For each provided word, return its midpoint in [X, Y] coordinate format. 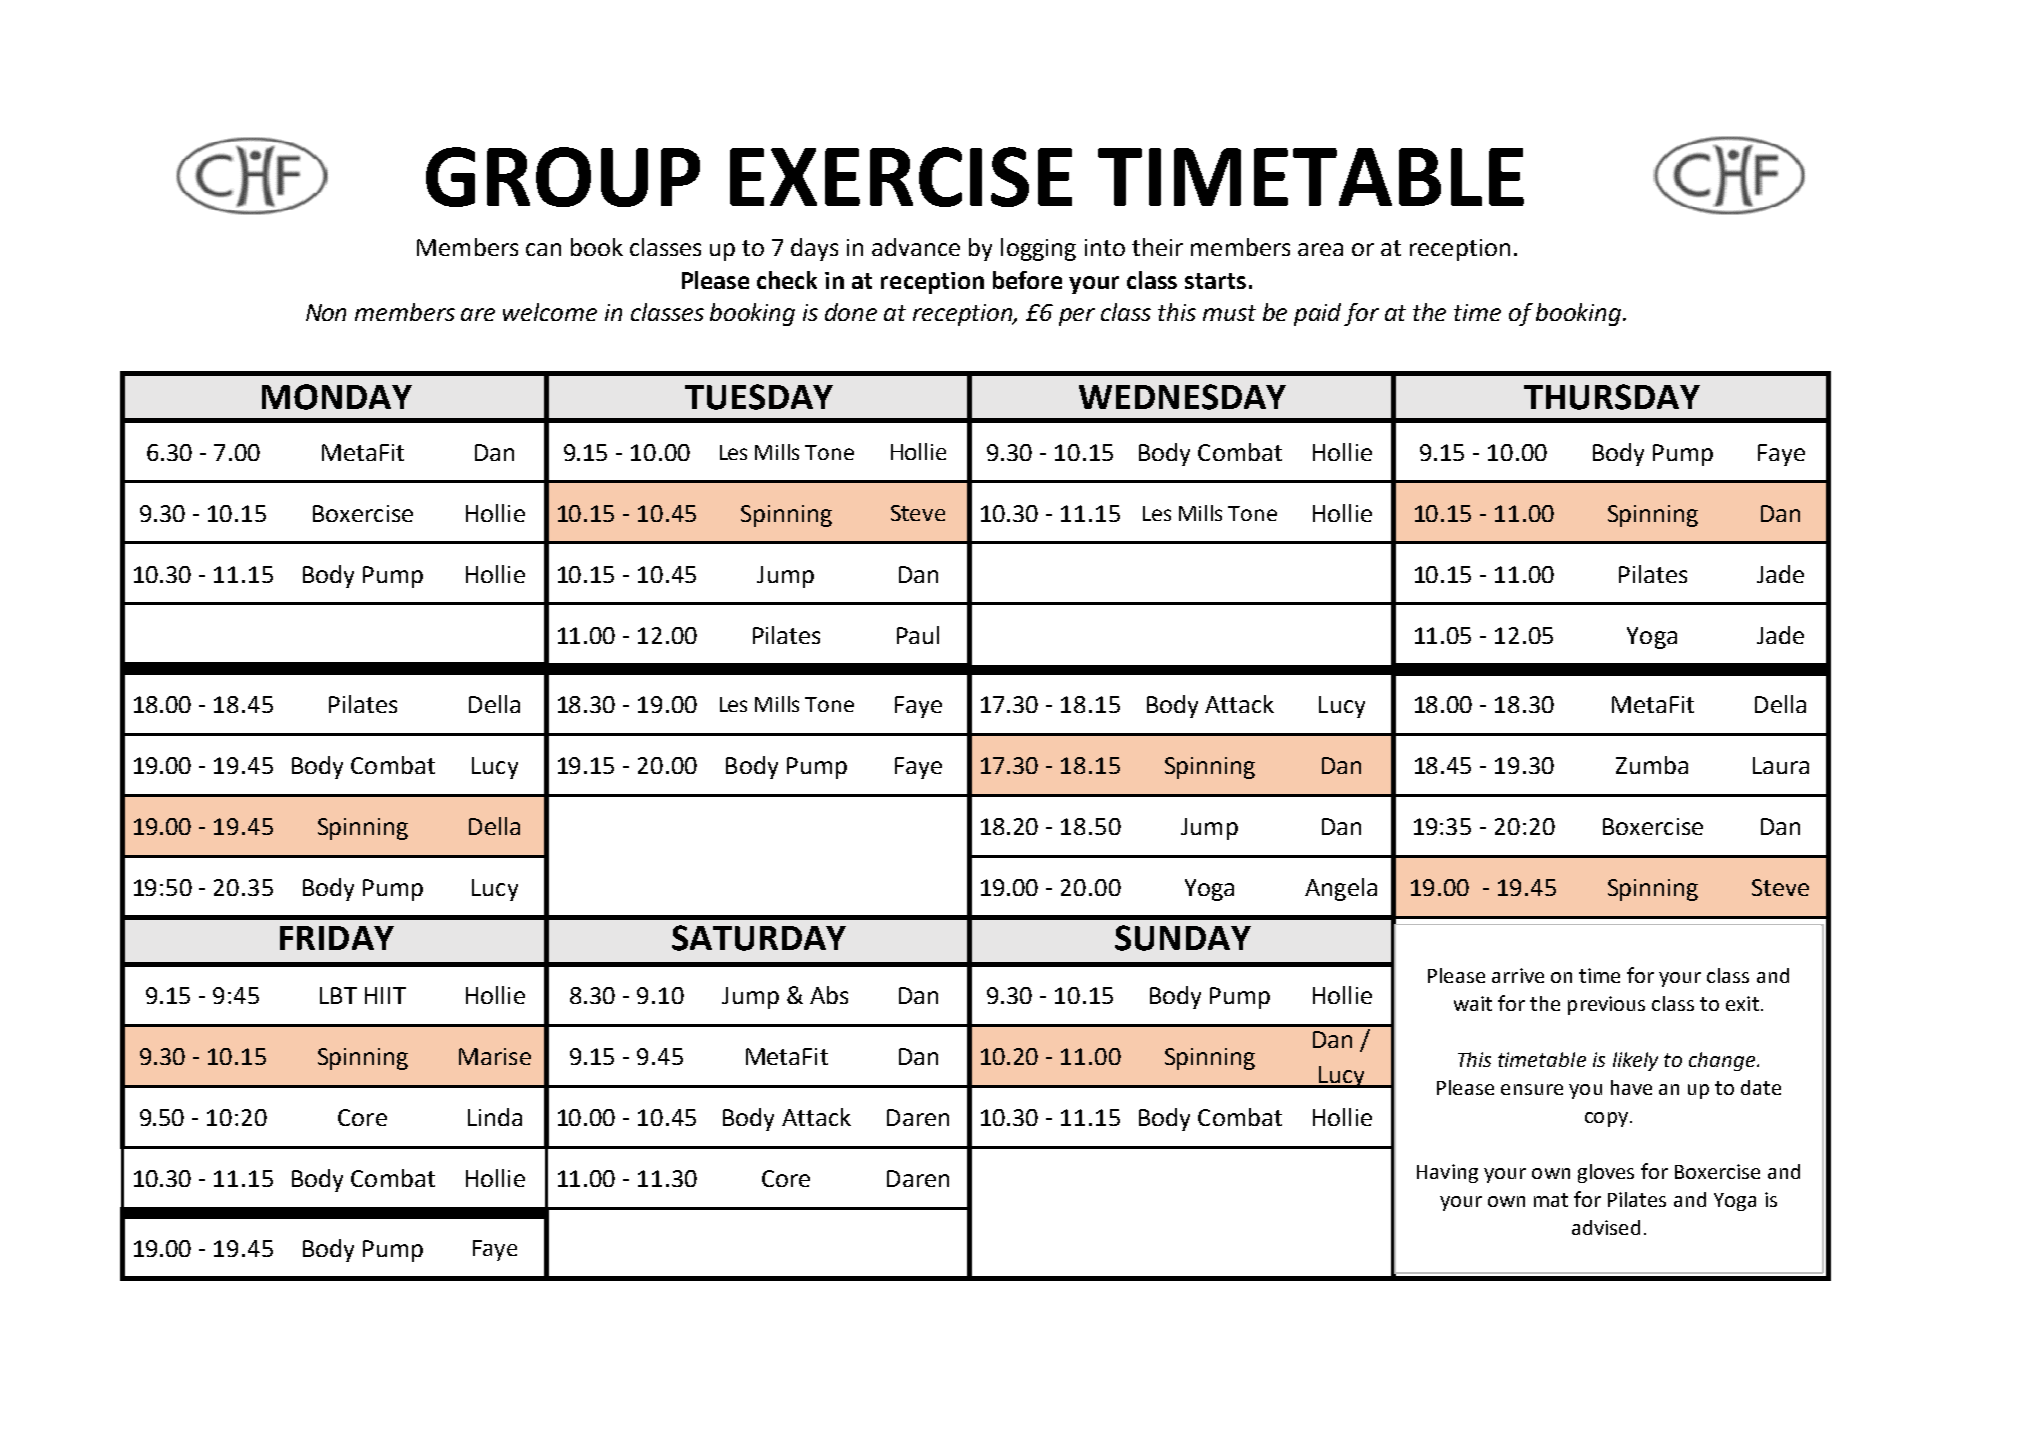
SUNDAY [1183, 938]
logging [1038, 249]
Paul [918, 635]
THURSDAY [1612, 397]
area [1320, 249]
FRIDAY [337, 938]
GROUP [563, 177]
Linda [495, 1117]
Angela [1341, 889]
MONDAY [337, 397]
